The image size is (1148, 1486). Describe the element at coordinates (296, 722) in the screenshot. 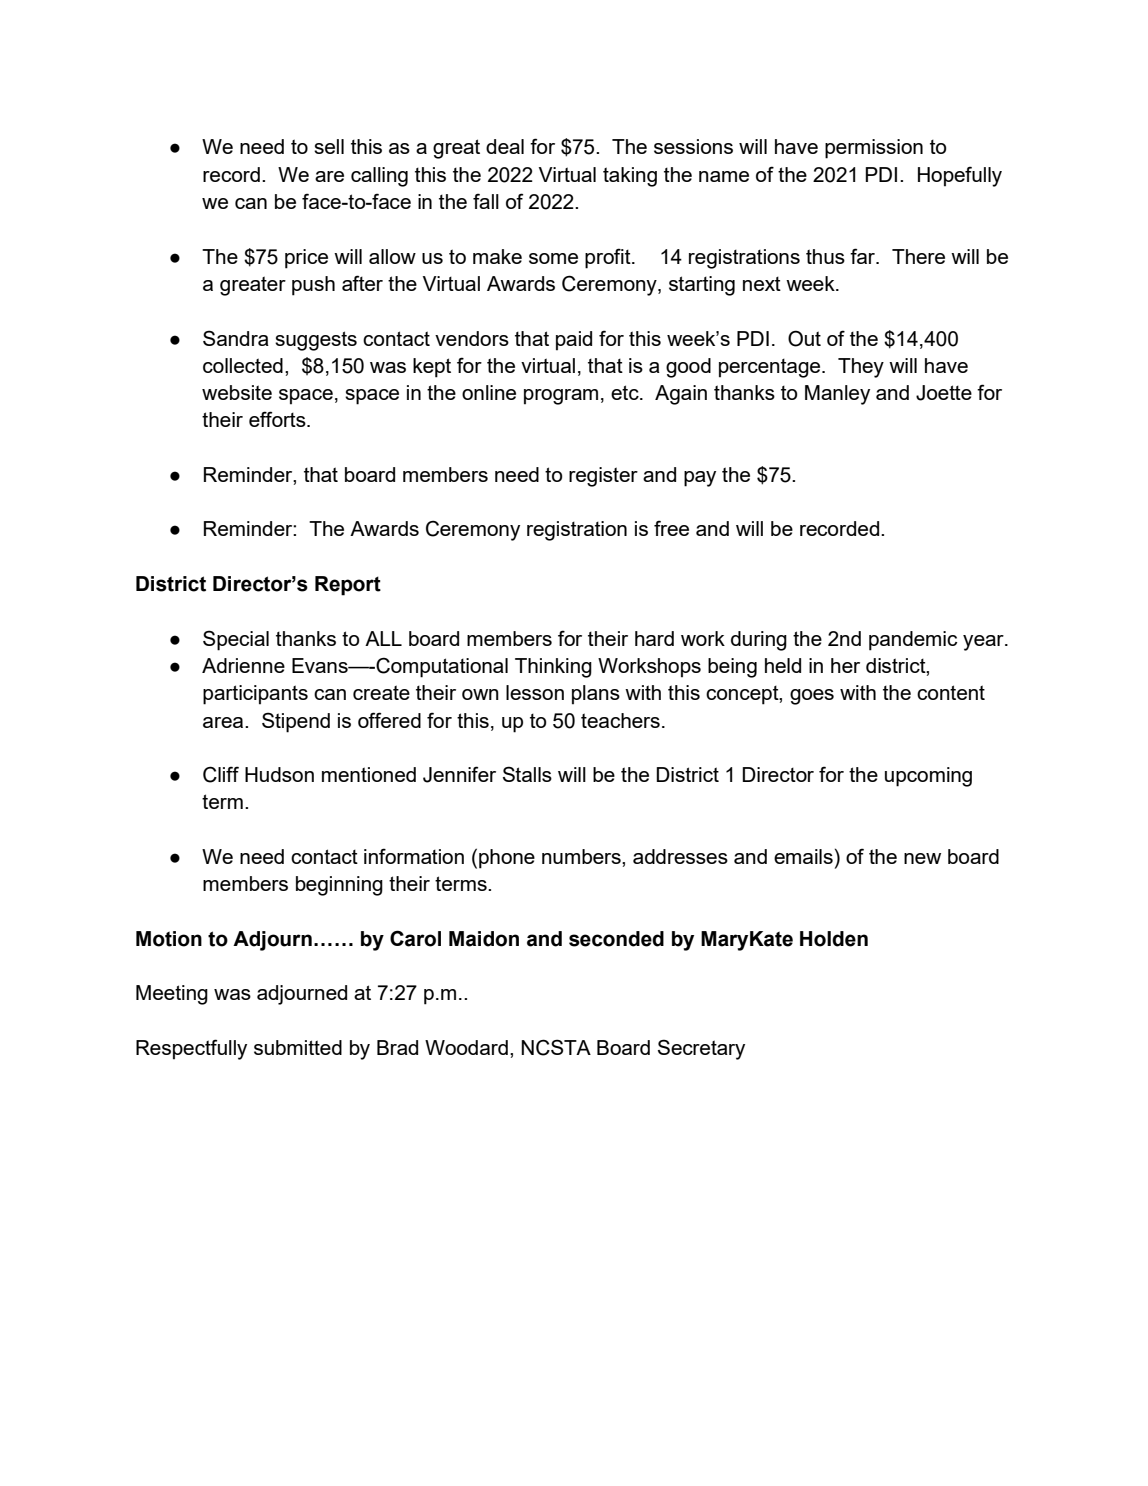

I see `Stipend` at that location.
